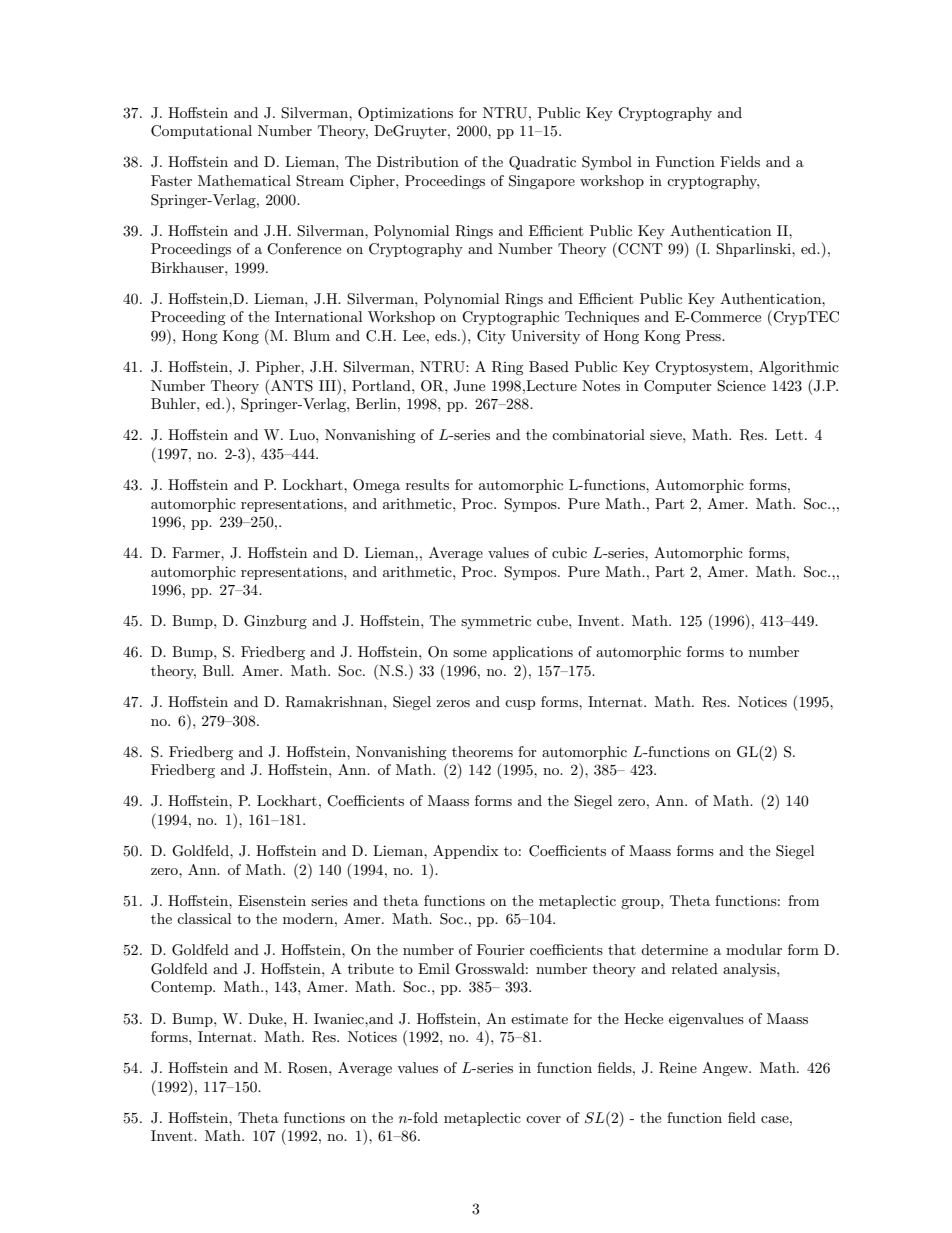  Describe the element at coordinates (726, 1069) in the image. I see `Angew` at that location.
